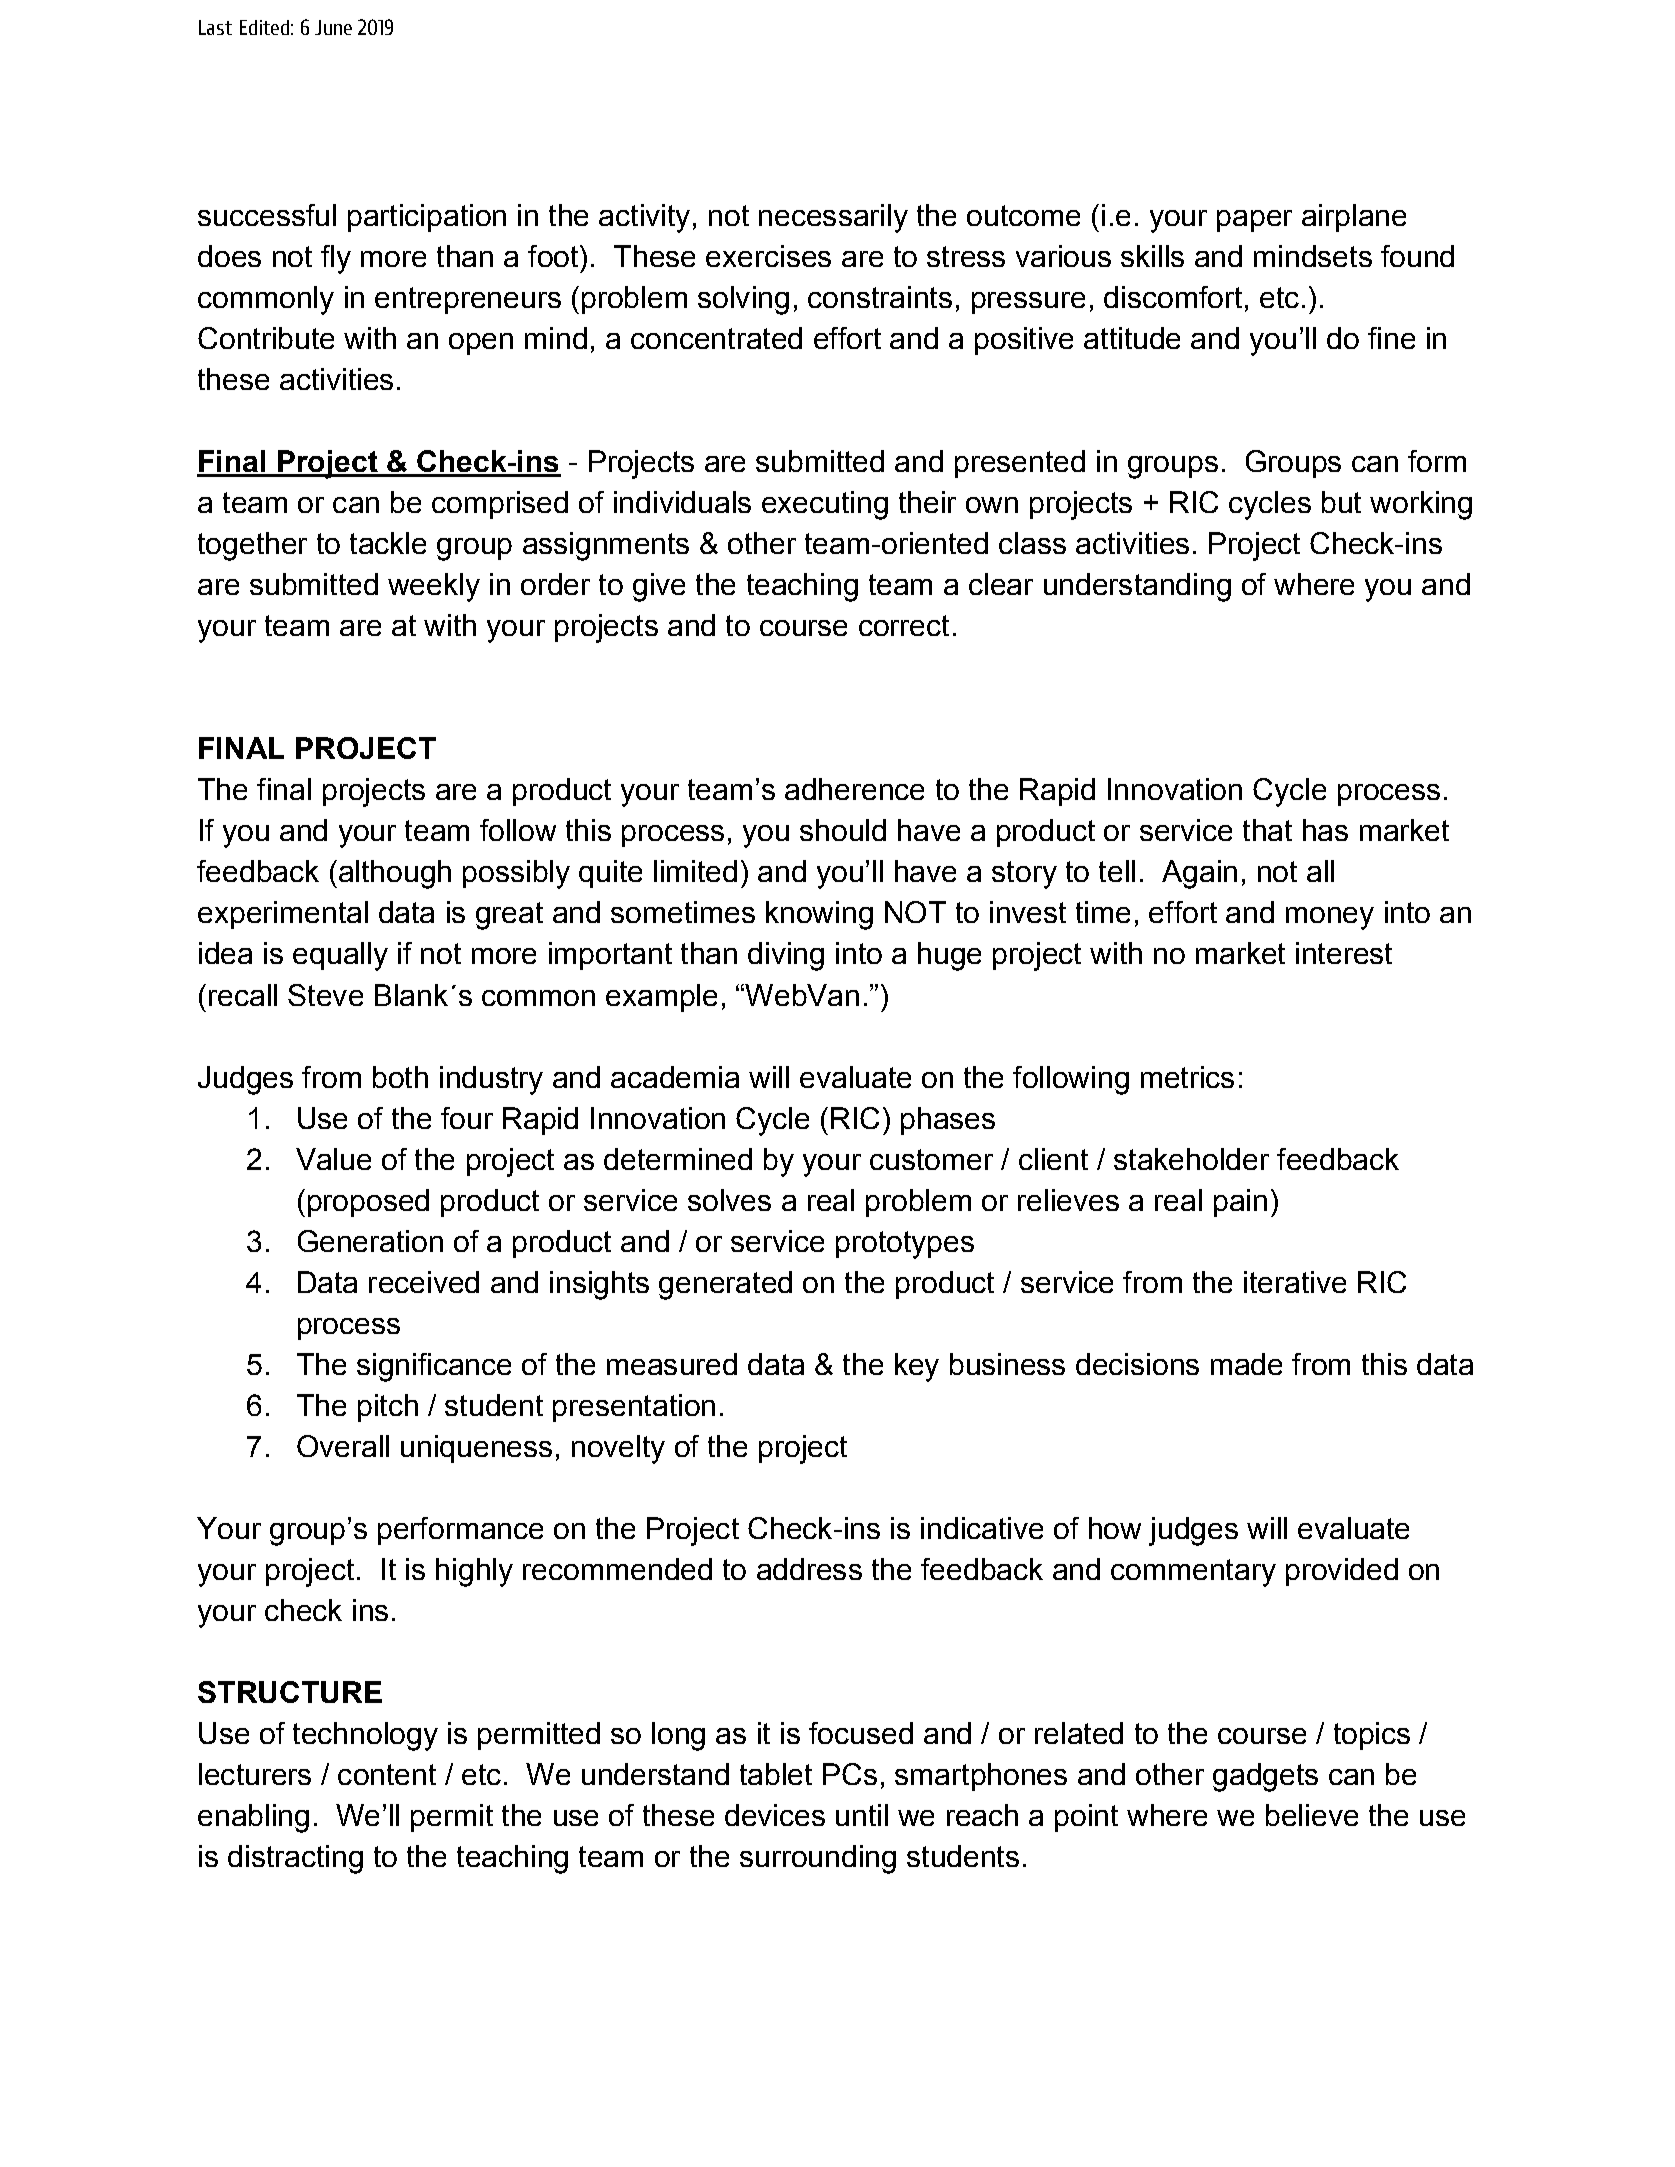 The width and height of the screenshot is (1675, 2167). I want to click on paper, so click(1254, 221).
